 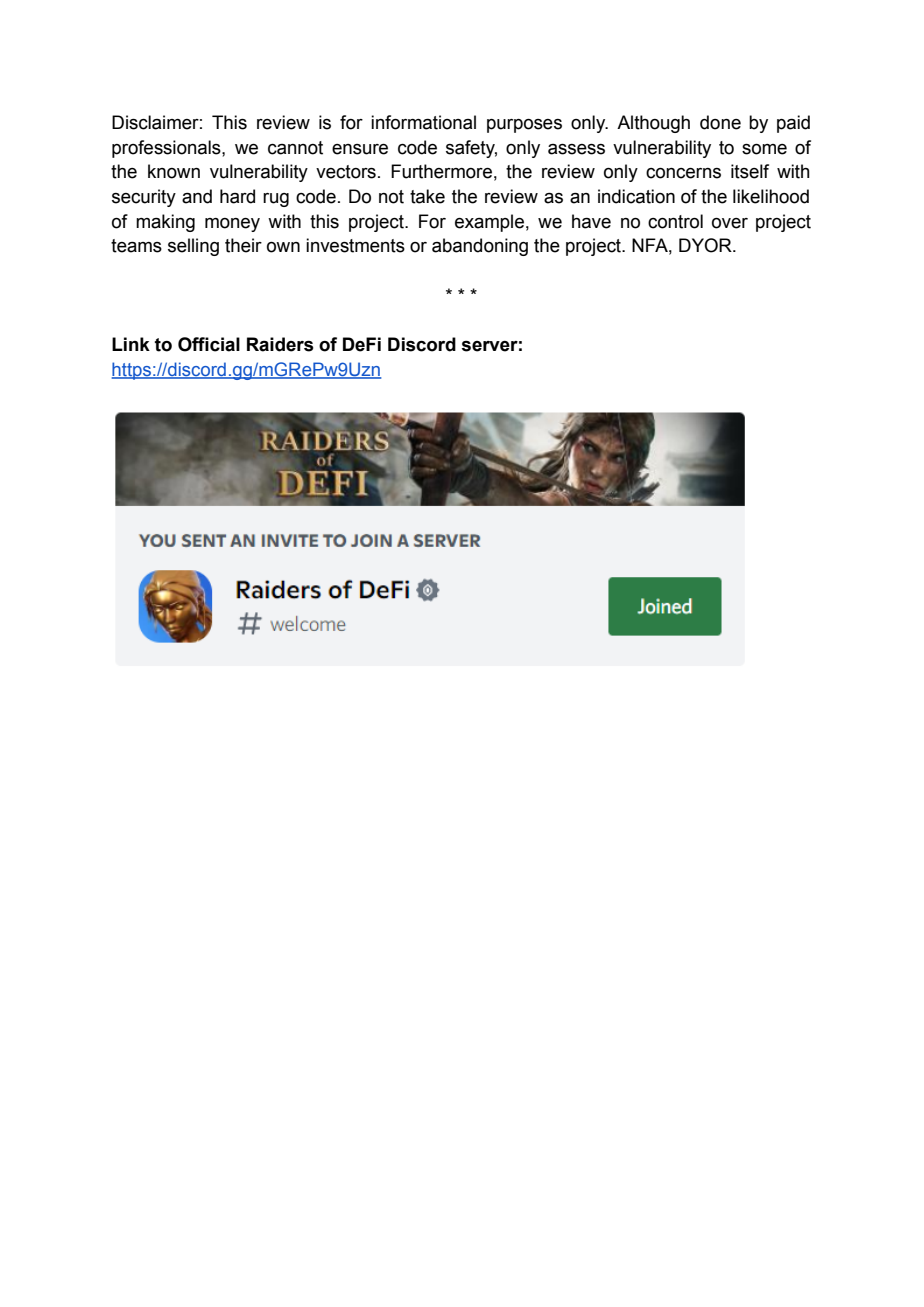 What do you see at coordinates (232, 225) in the screenshot?
I see `money` at bounding box center [232, 225].
